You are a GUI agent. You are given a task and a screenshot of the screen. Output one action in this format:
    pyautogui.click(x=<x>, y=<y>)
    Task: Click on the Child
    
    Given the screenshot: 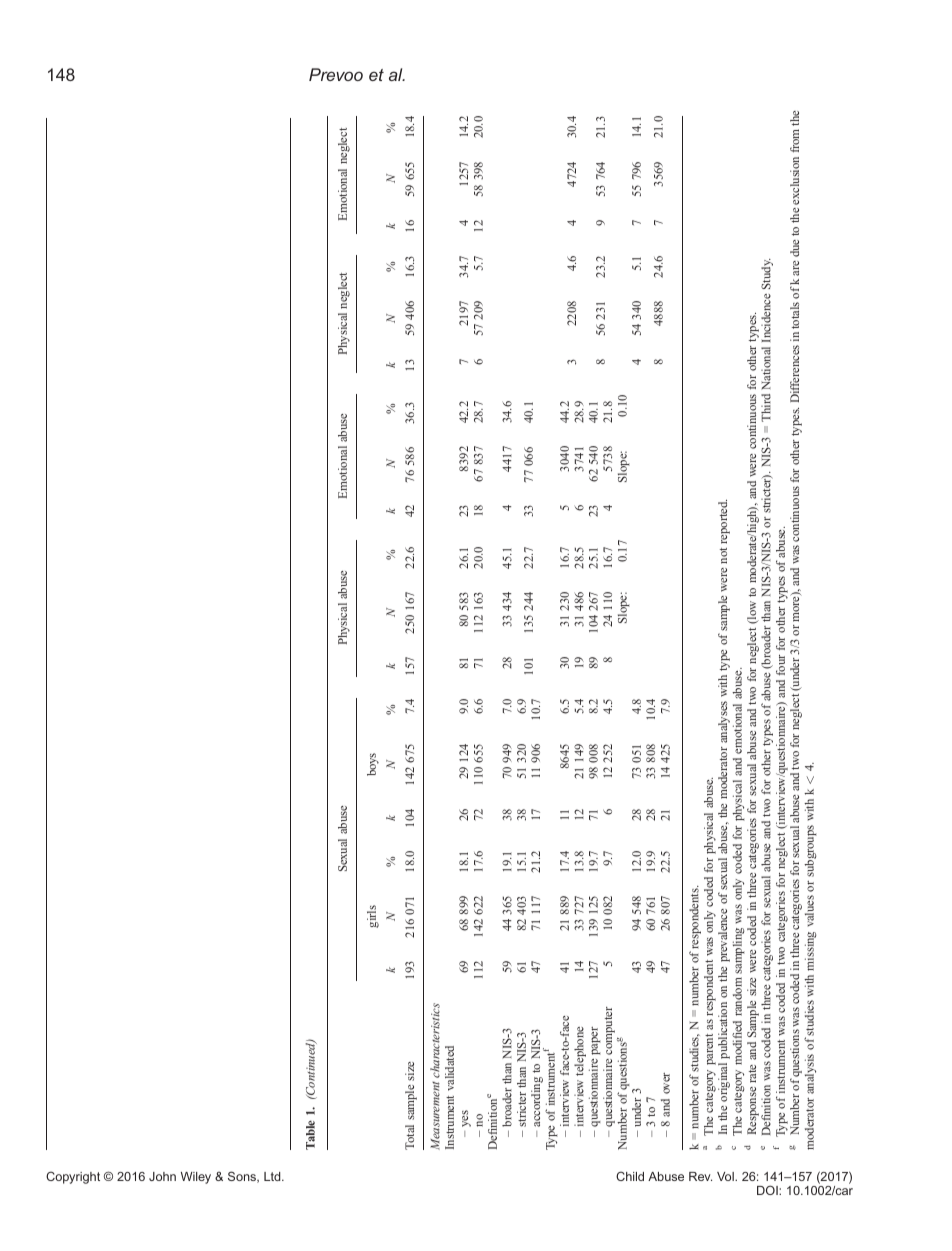 What is the action you would take?
    pyautogui.click(x=630, y=1176)
